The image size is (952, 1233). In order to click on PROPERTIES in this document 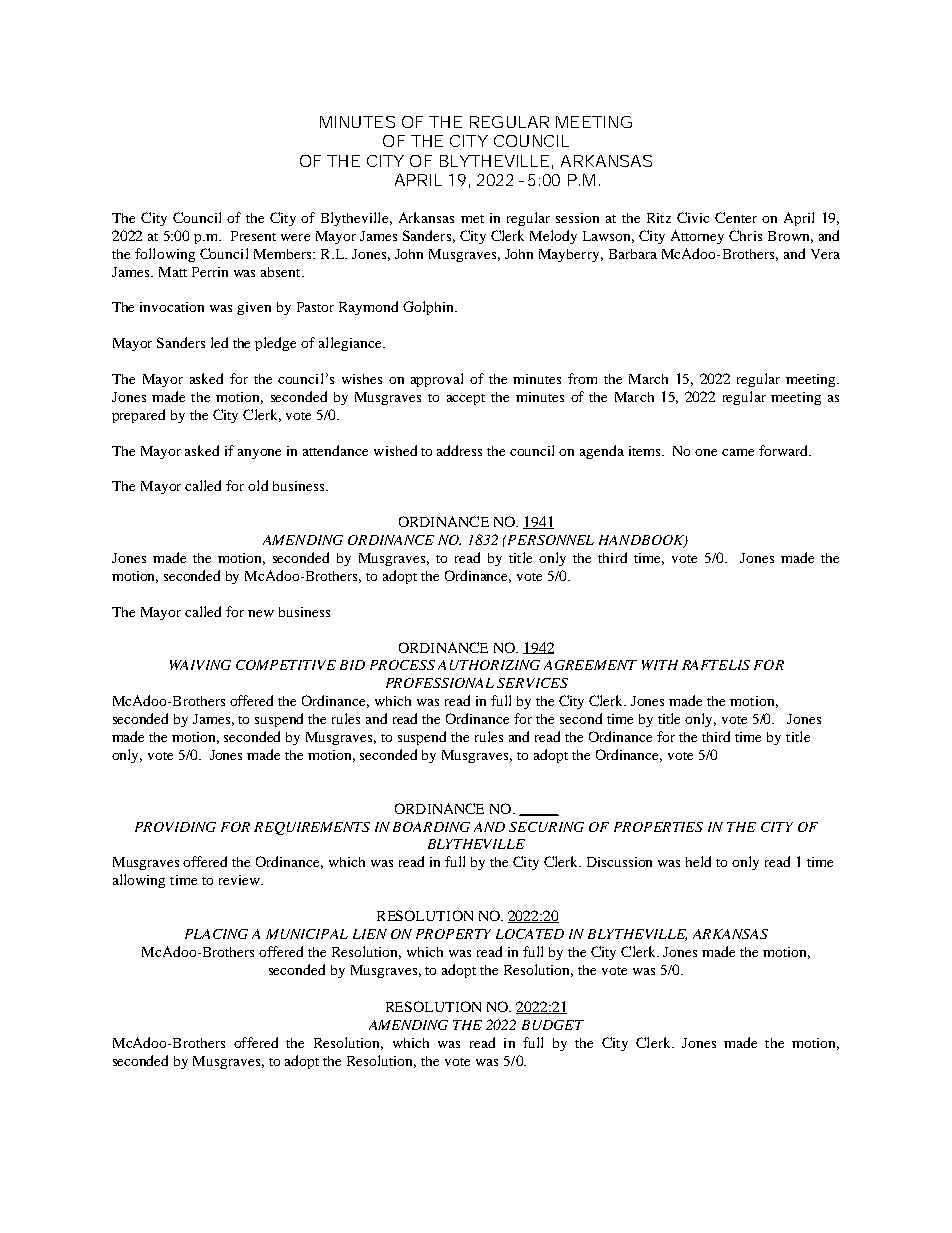, I will do `click(658, 827)`.
